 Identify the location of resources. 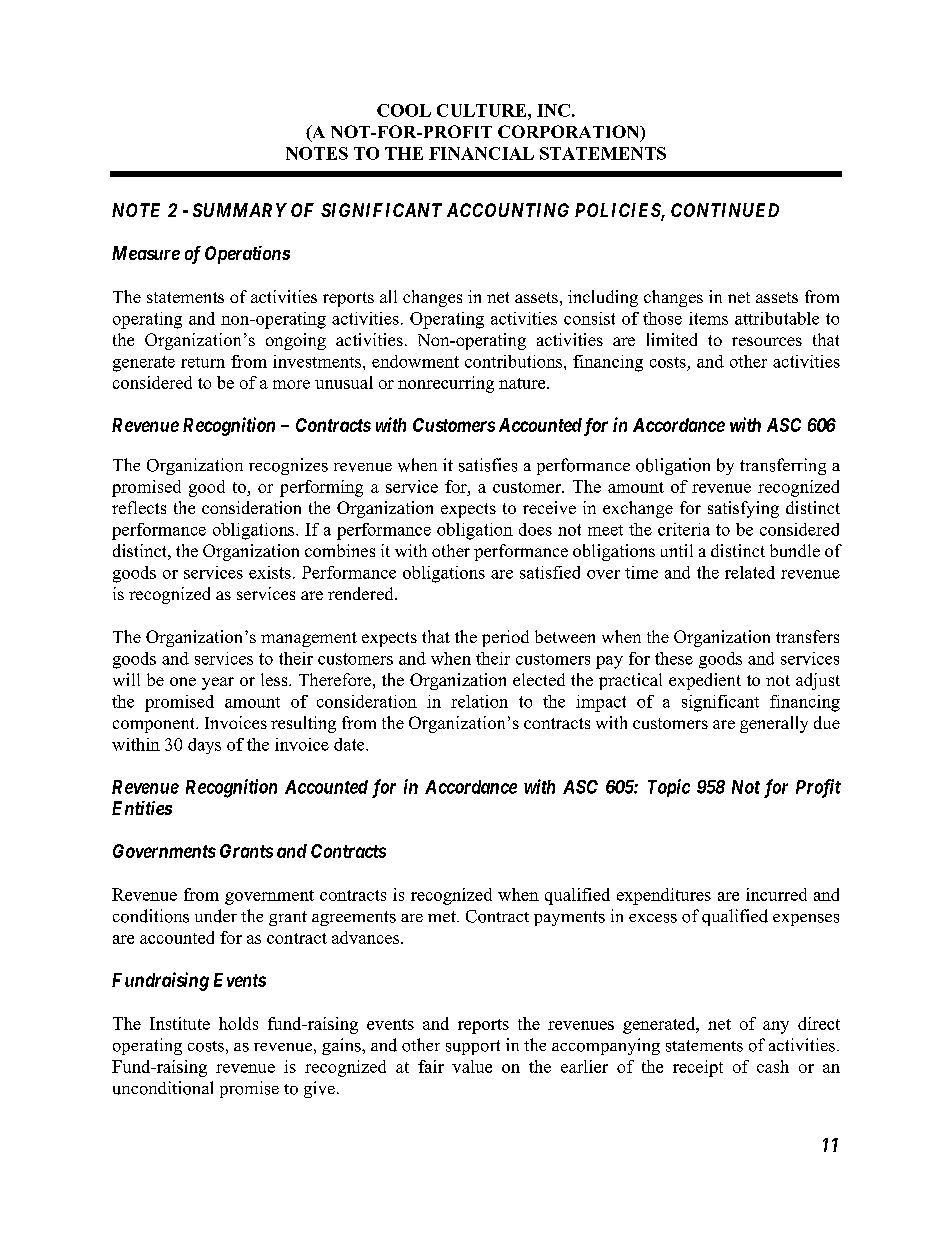
(767, 341).
